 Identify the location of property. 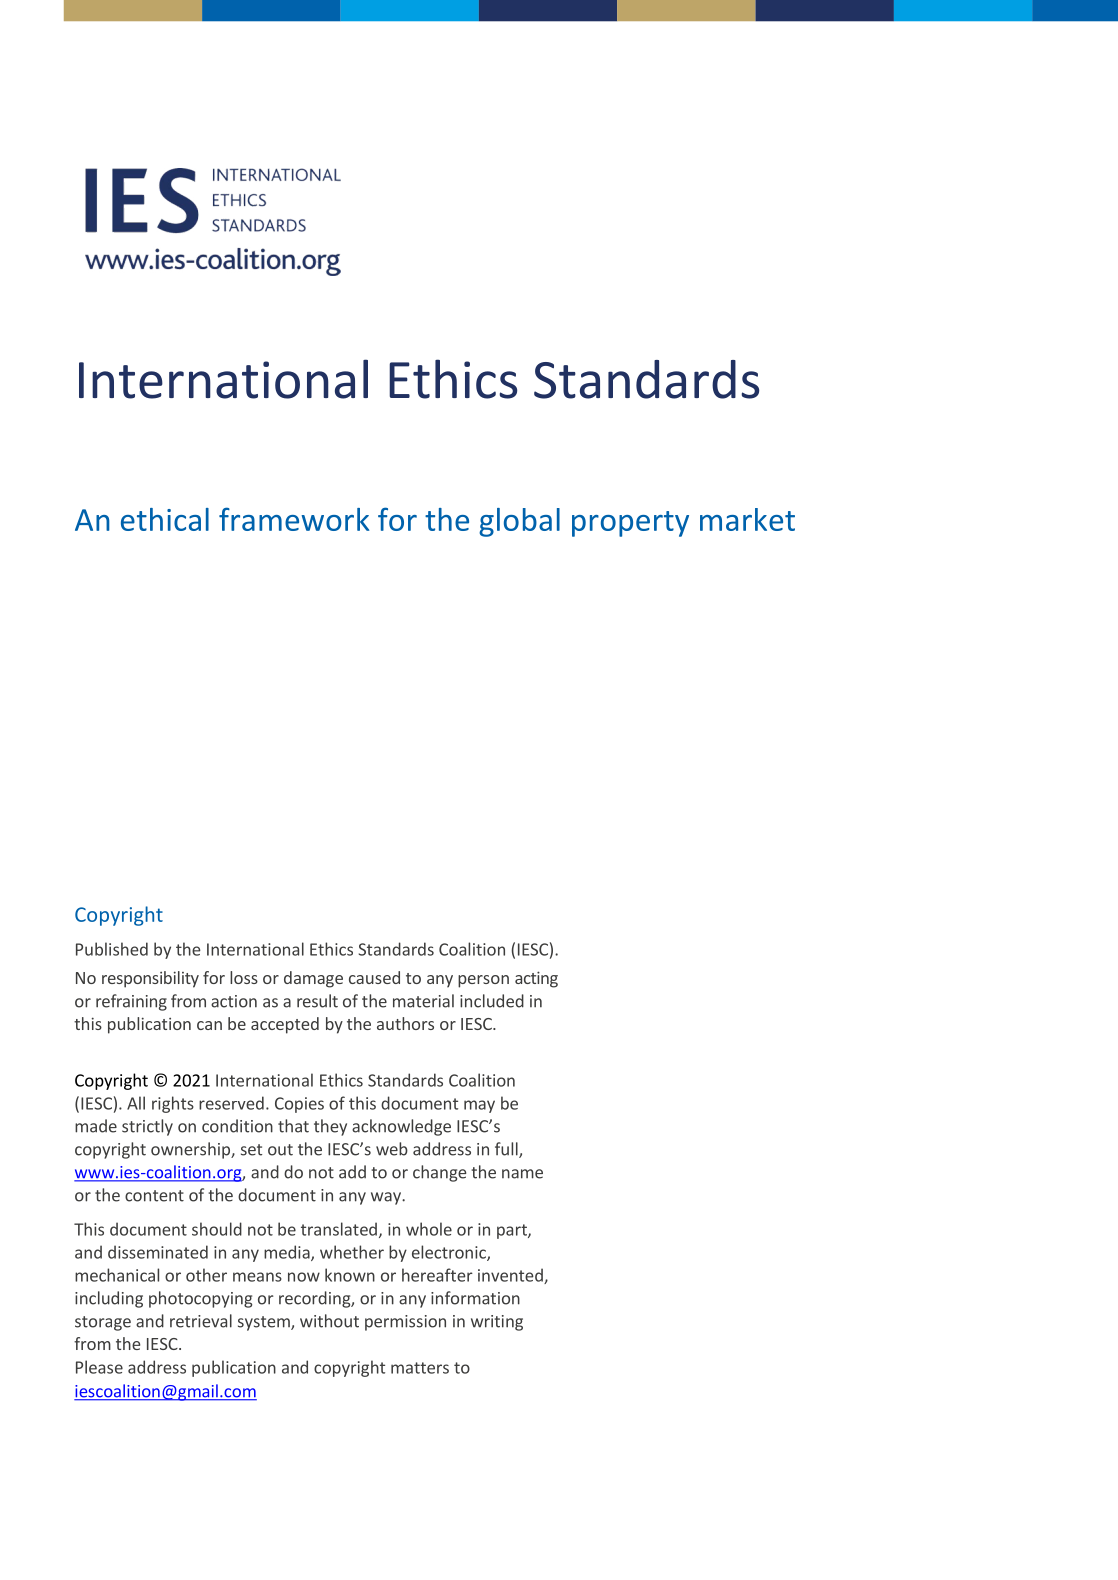
(630, 524).
